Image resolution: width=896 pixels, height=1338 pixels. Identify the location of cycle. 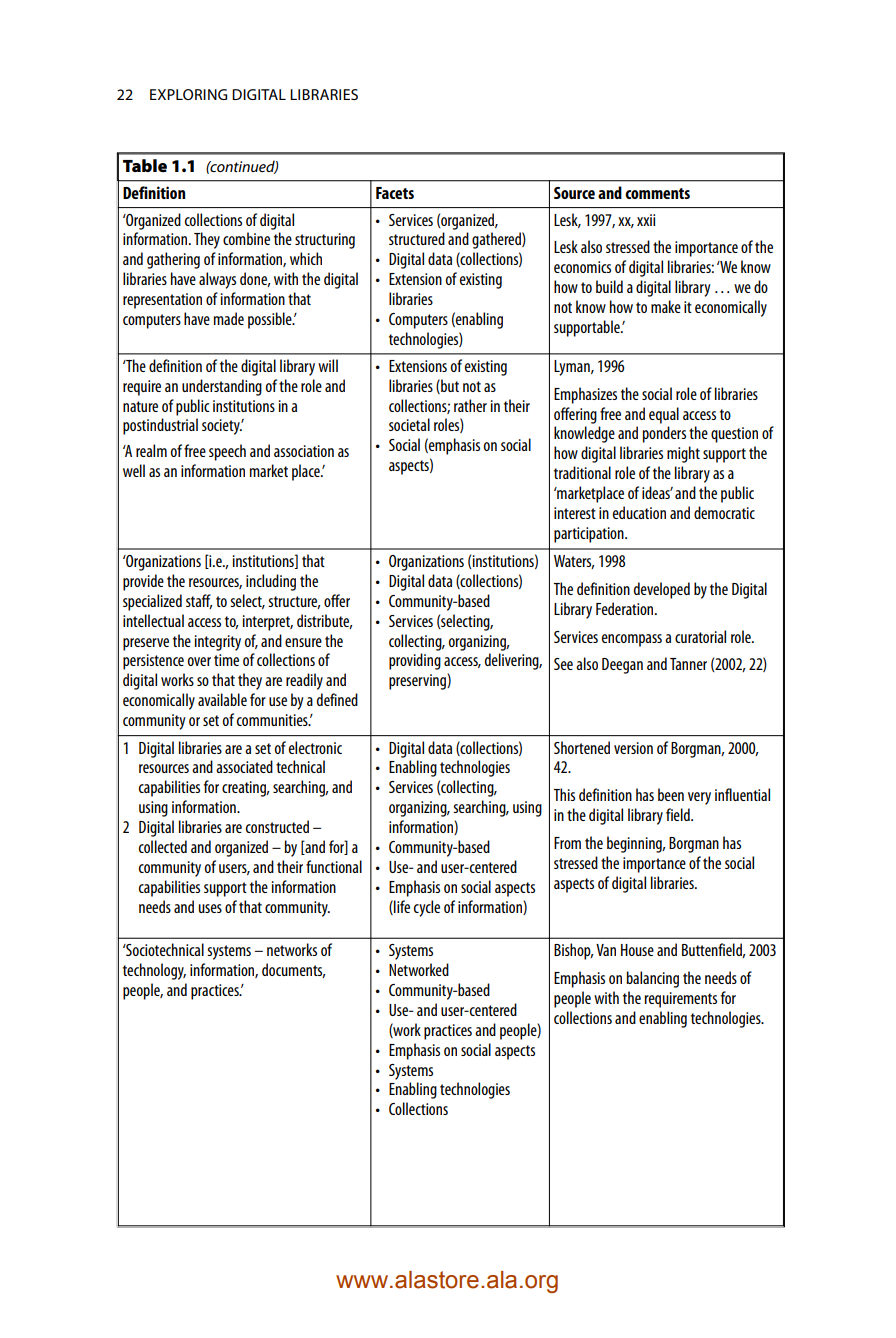
(427, 908).
